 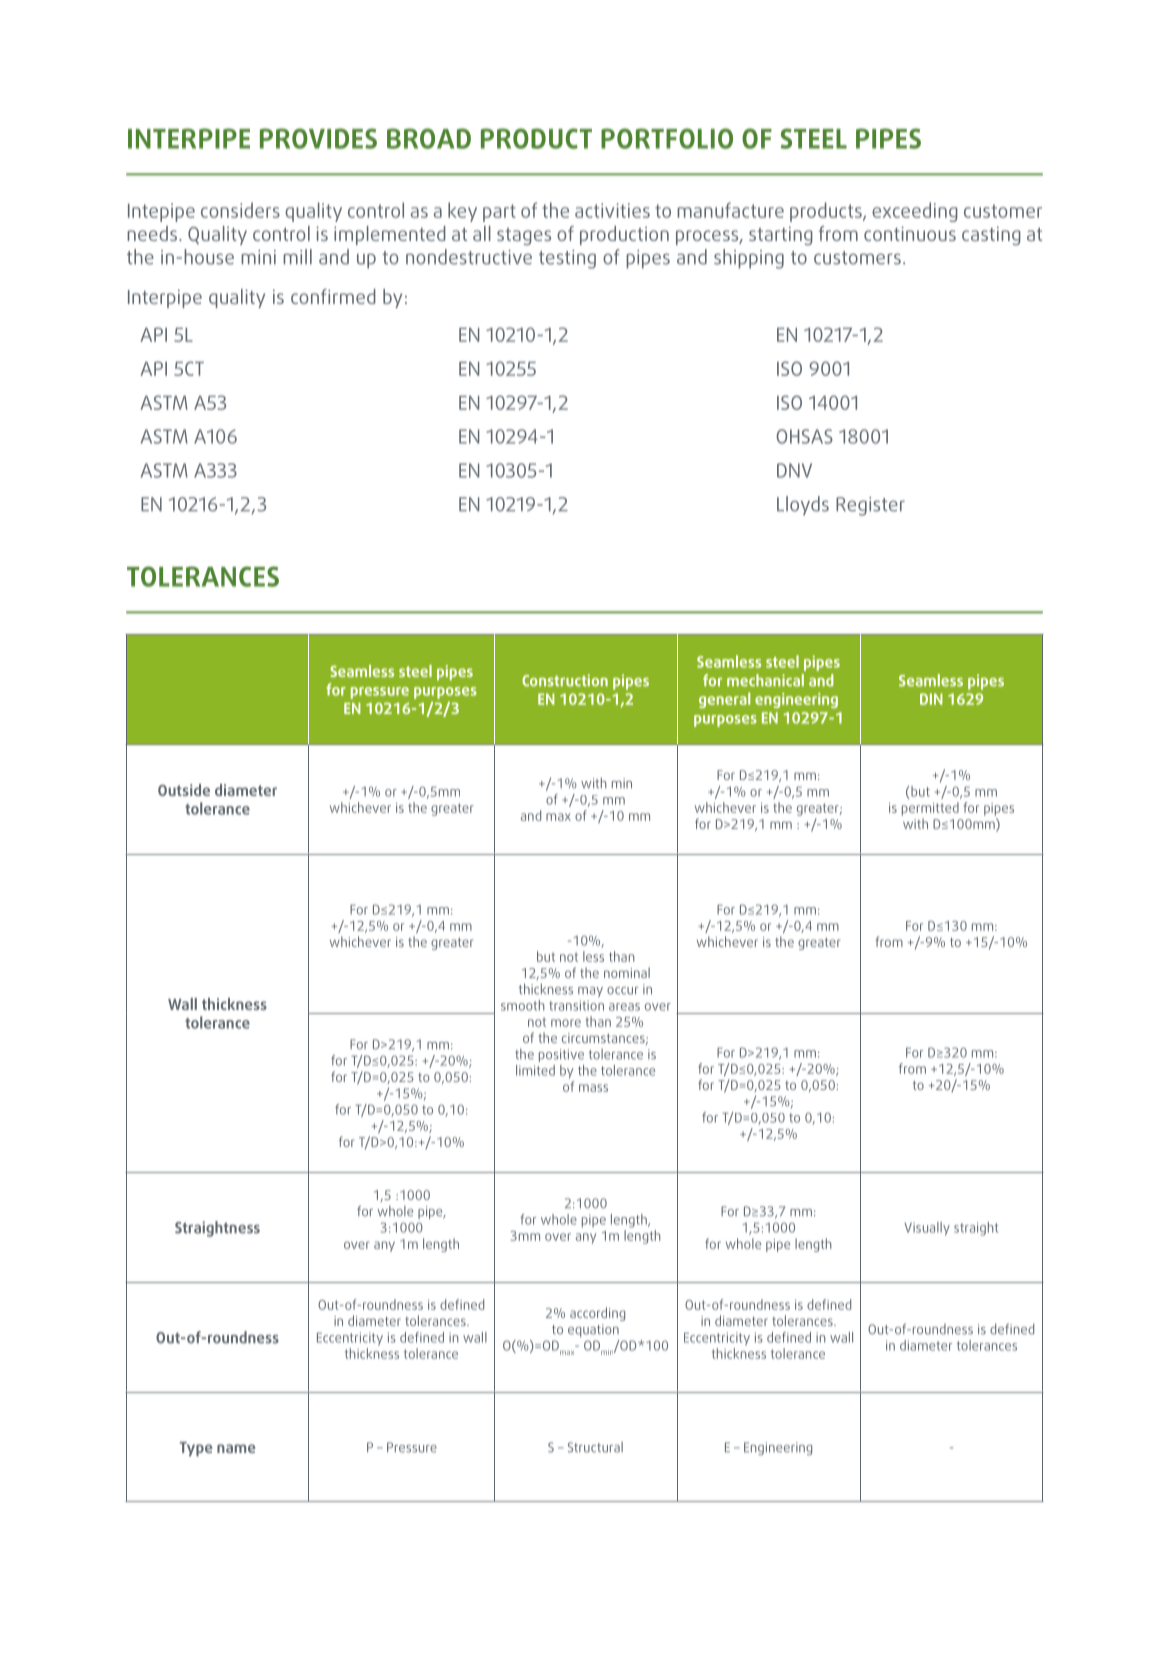 I want to click on permitted, so click(x=930, y=809).
